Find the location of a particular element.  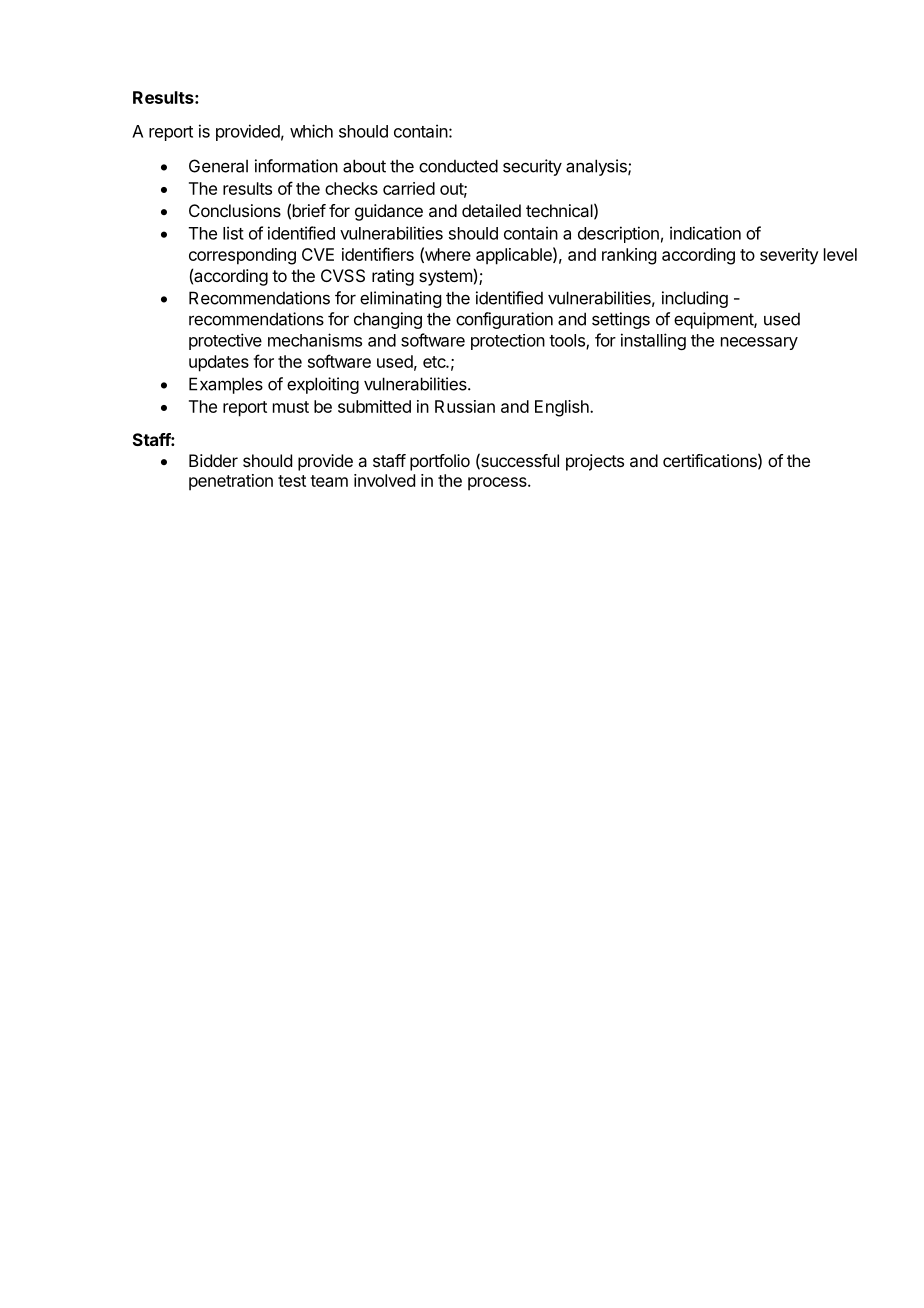

which is located at coordinates (311, 131).
